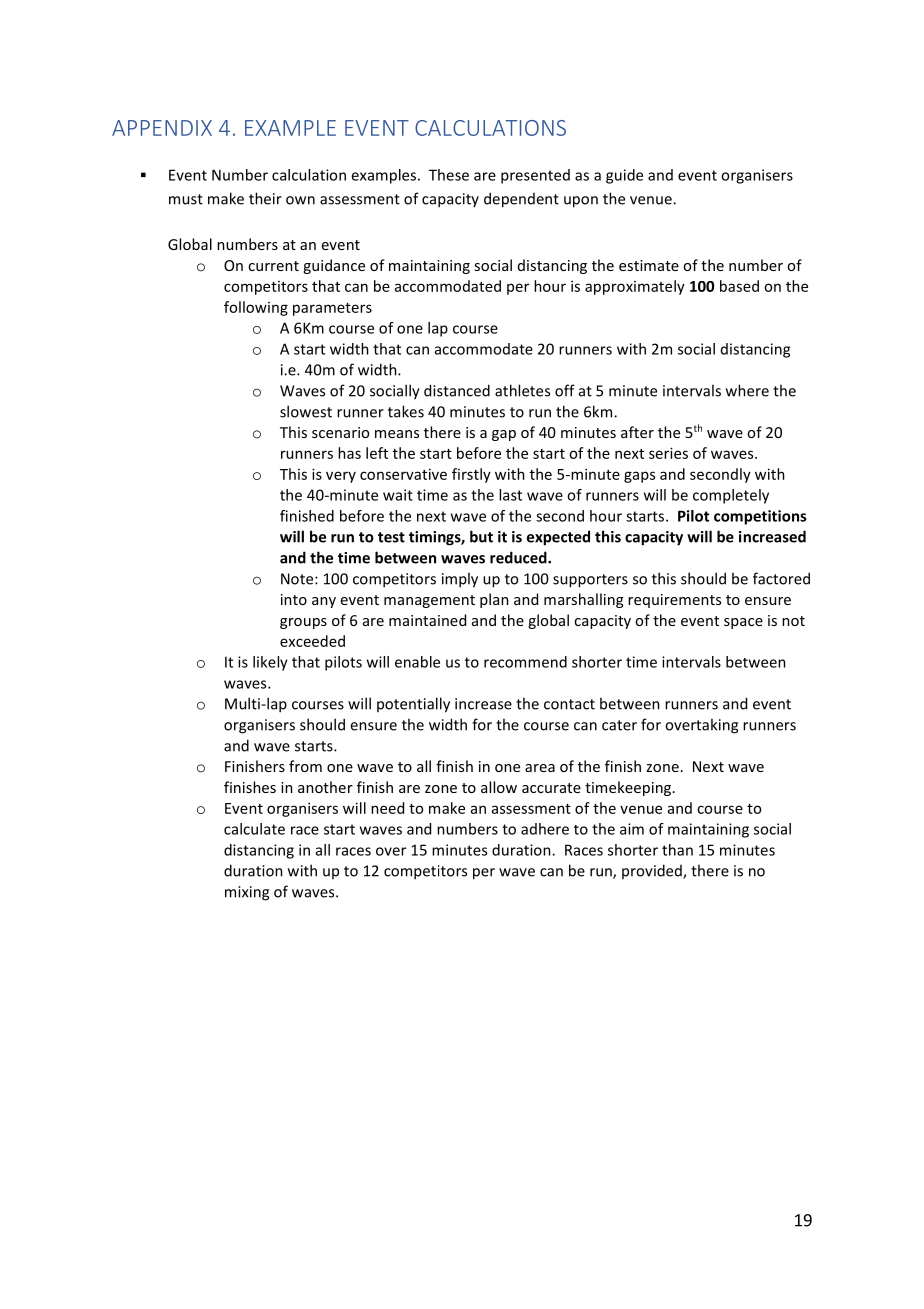 The width and height of the screenshot is (924, 1309). I want to click on completely, so click(731, 496).
